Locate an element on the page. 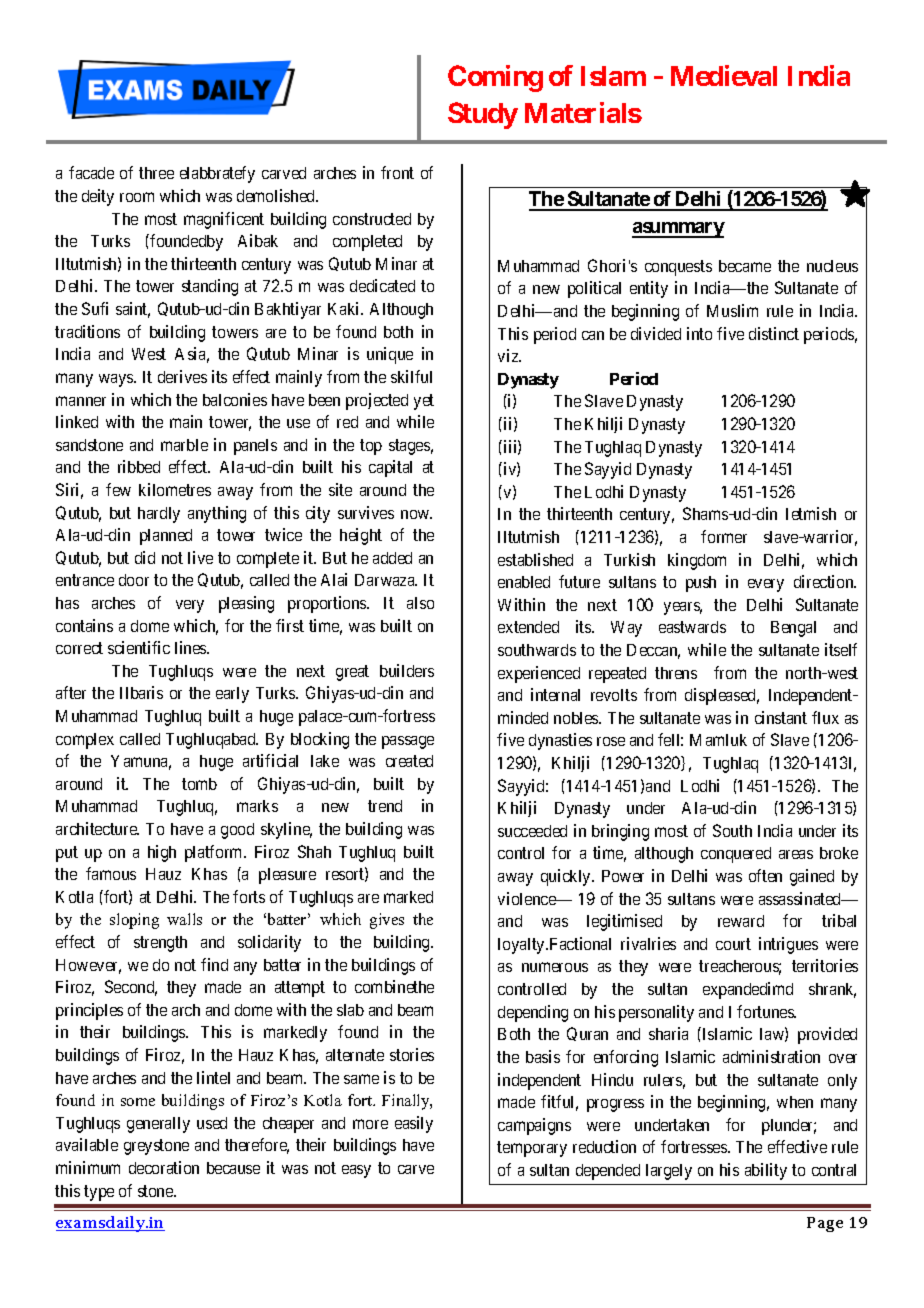 Image resolution: width=924 pixels, height=1308 pixels. Study is located at coordinates (483, 115).
